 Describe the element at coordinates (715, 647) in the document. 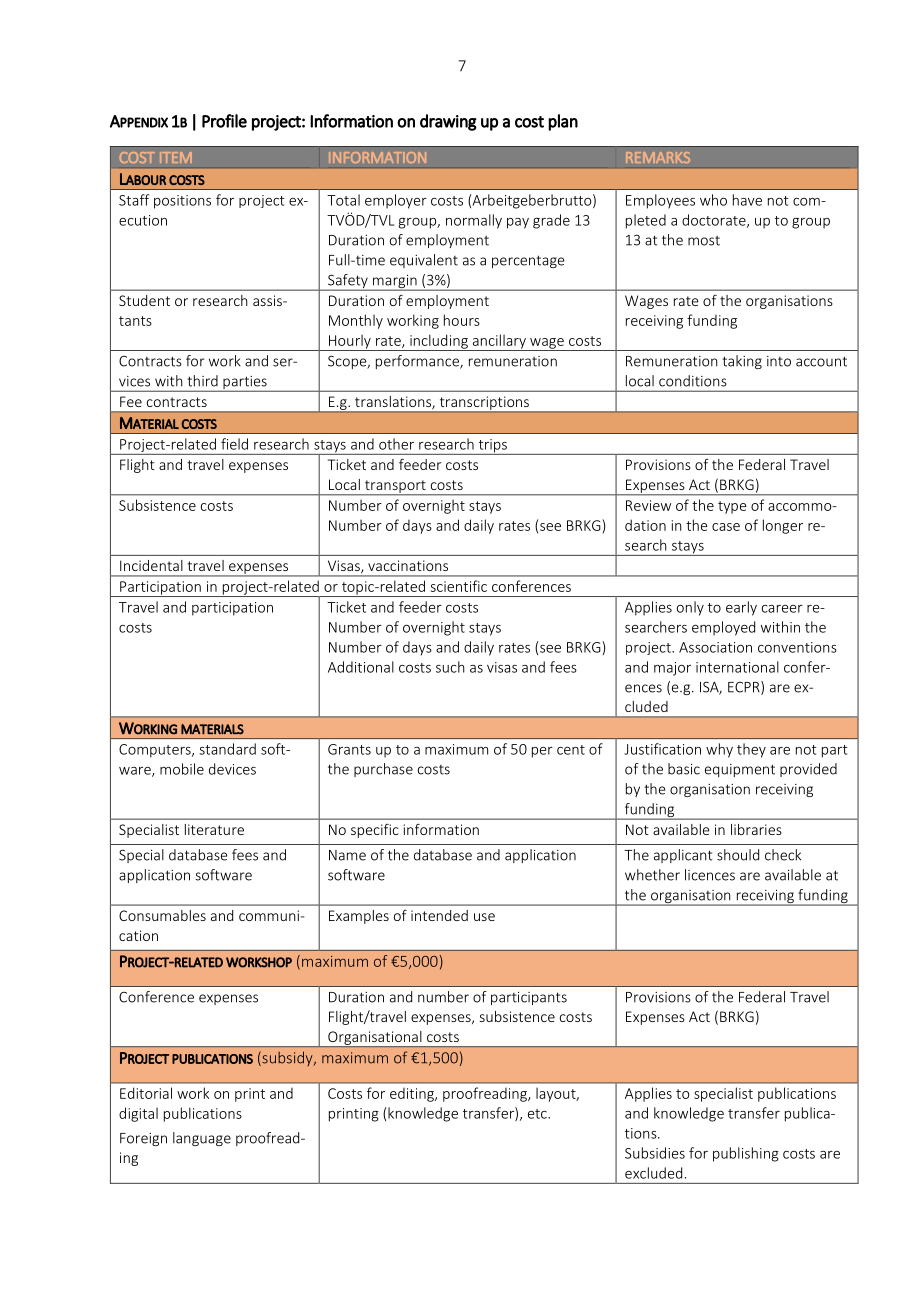

I see `Association` at that location.
